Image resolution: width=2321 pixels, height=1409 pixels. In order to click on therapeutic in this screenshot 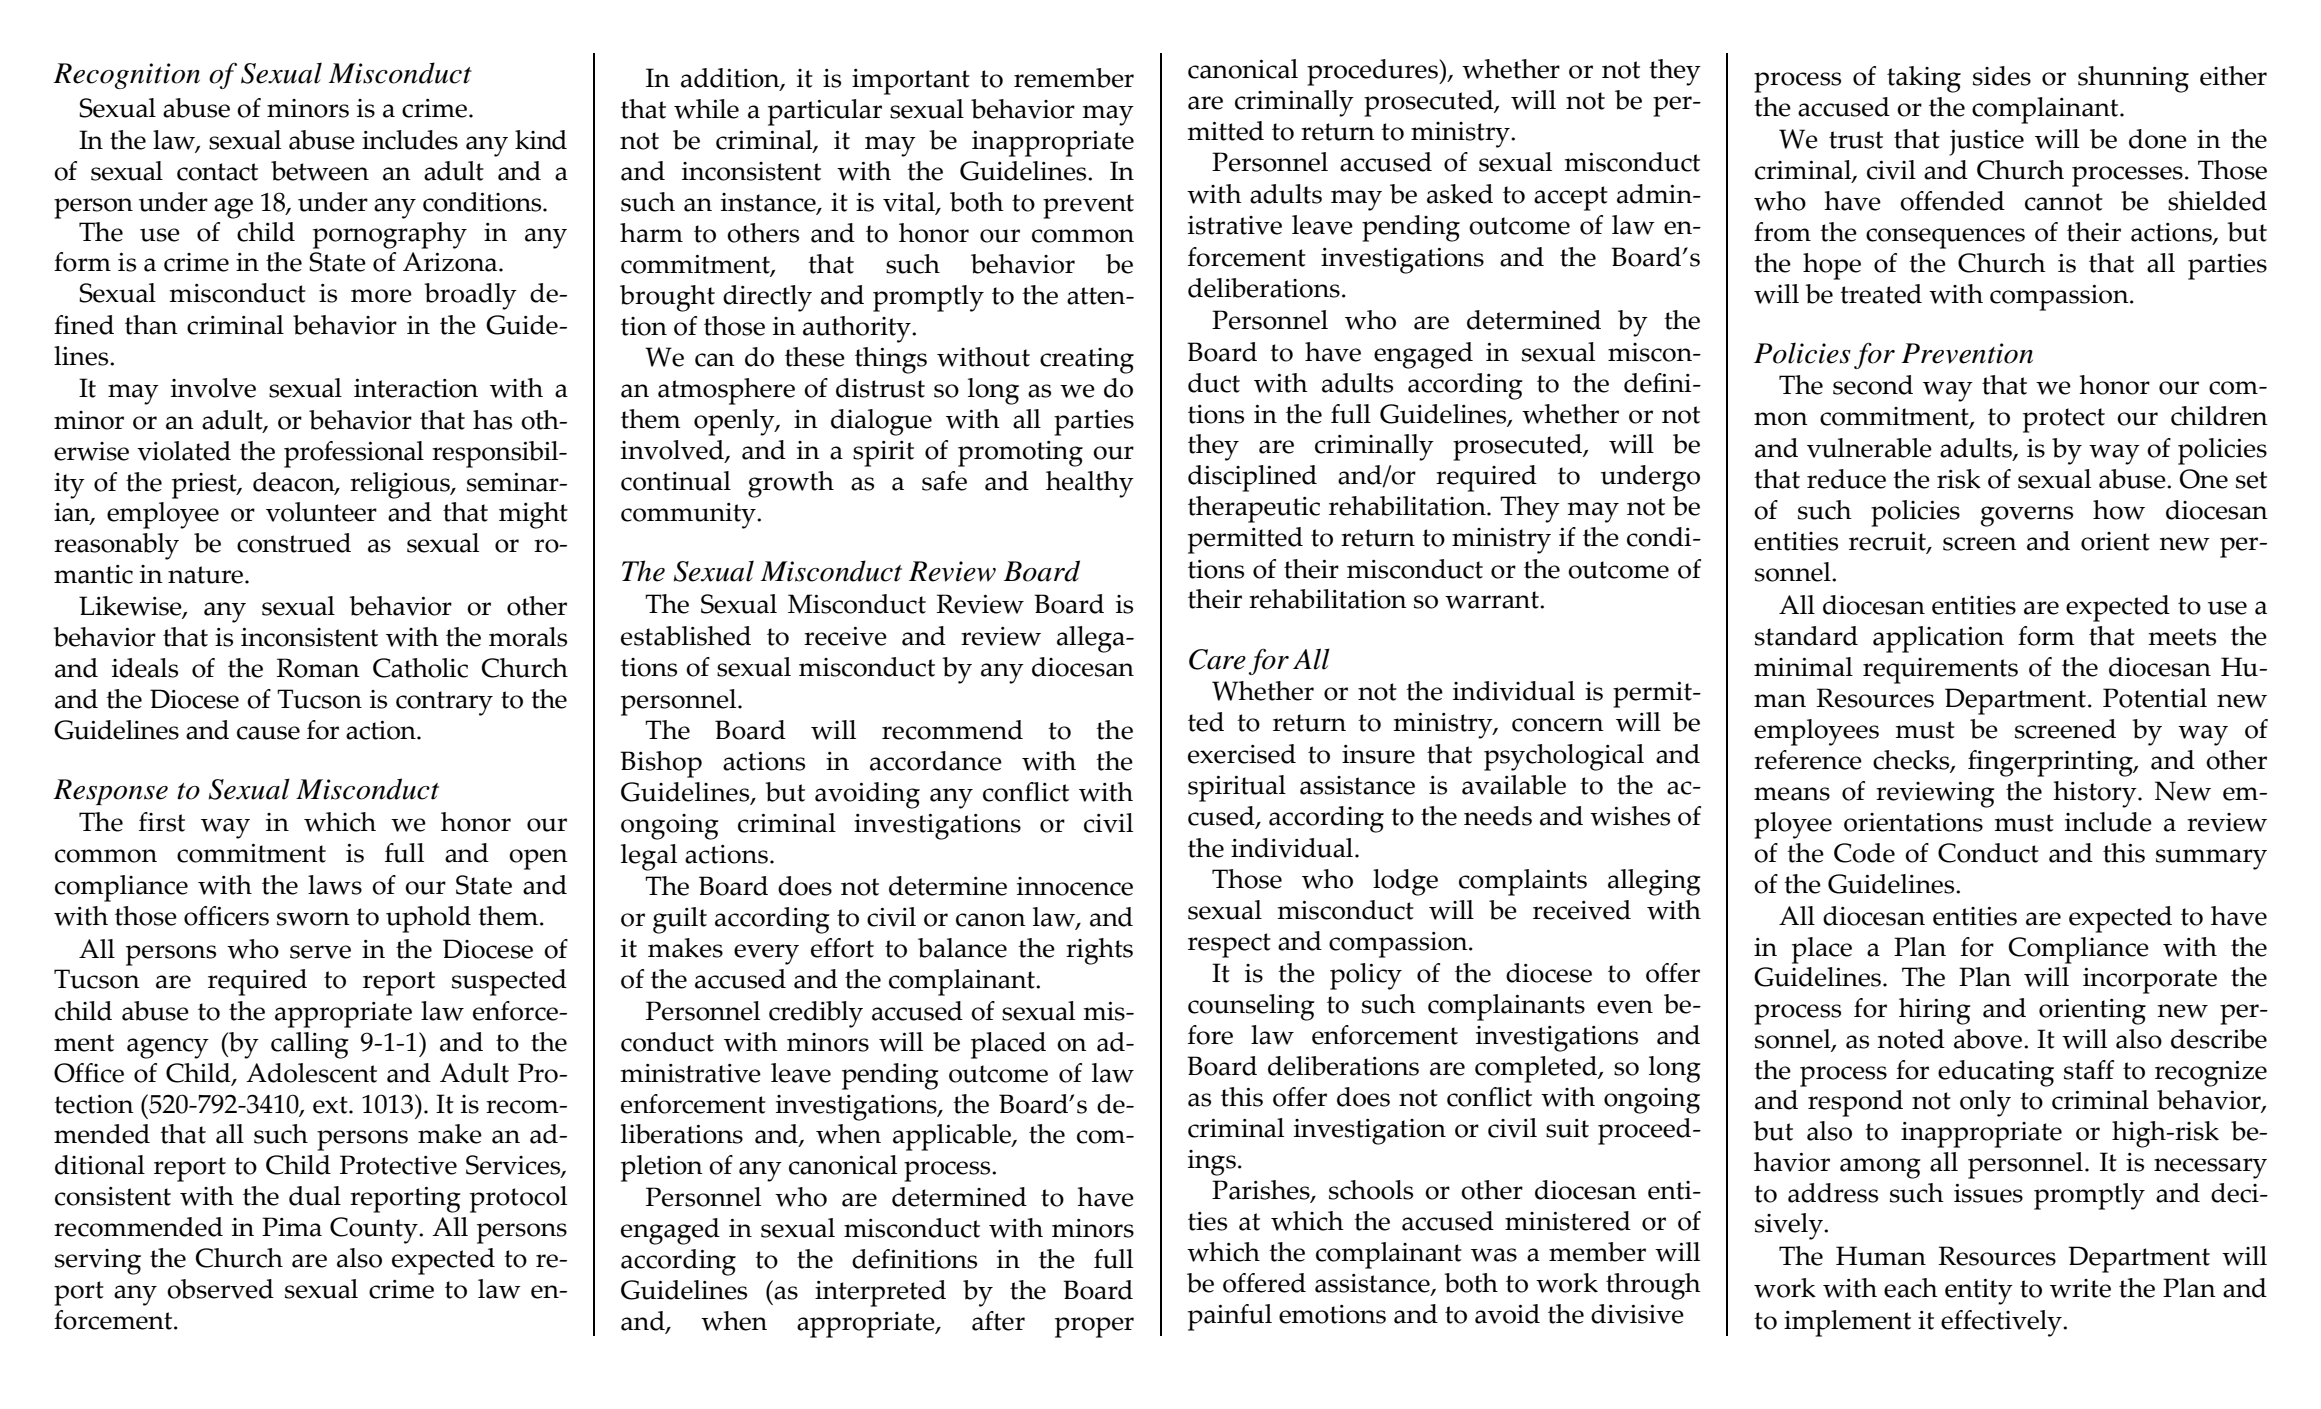, I will do `click(1254, 509)`.
